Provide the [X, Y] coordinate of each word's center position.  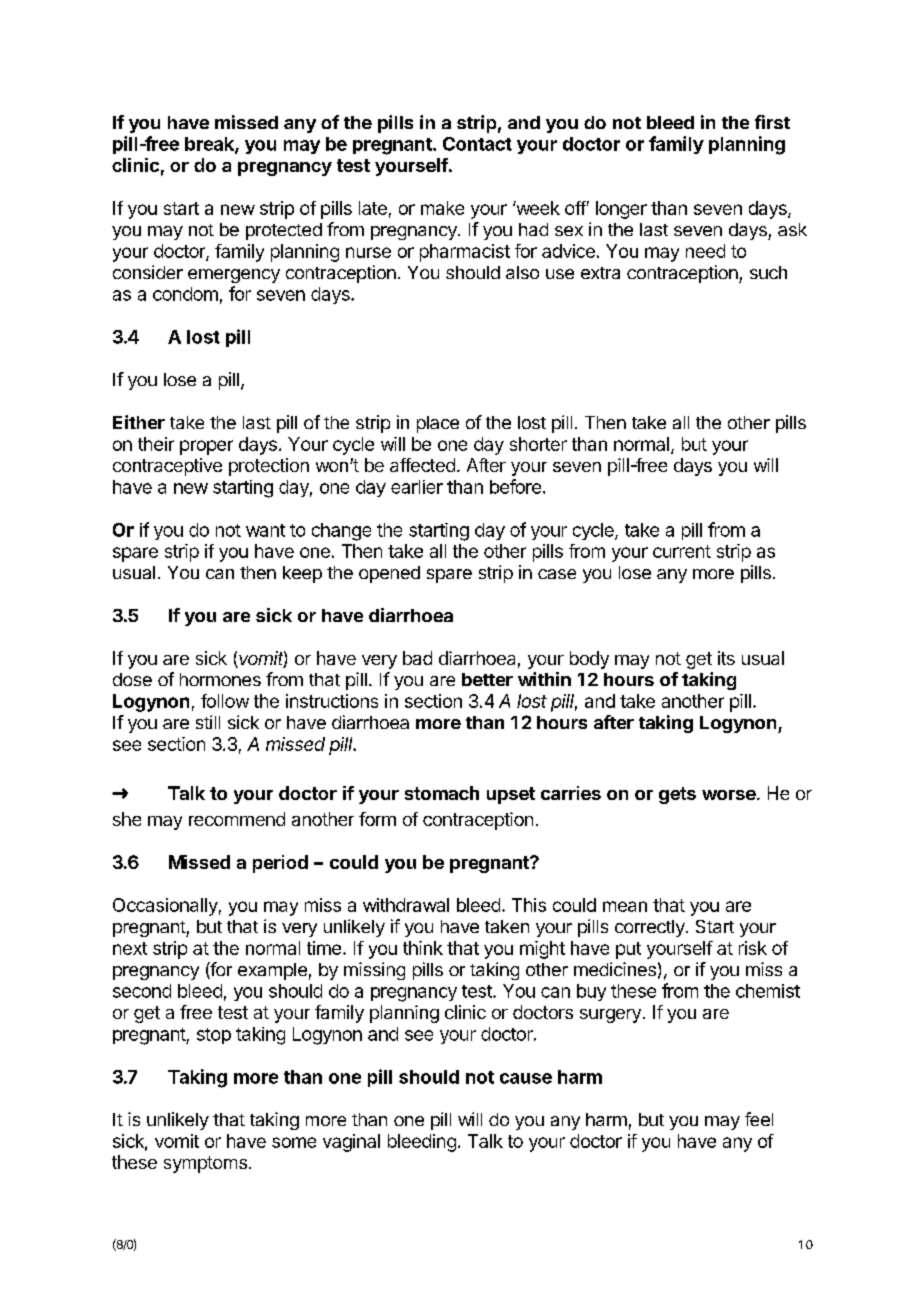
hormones [220, 679]
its [726, 658]
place [438, 424]
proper [206, 447]
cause [526, 1078]
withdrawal [406, 905]
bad [417, 658]
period [280, 864]
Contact [477, 144]
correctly [651, 928]
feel [759, 1119]
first [772, 122]
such [768, 272]
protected [284, 231]
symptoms [205, 1164]
